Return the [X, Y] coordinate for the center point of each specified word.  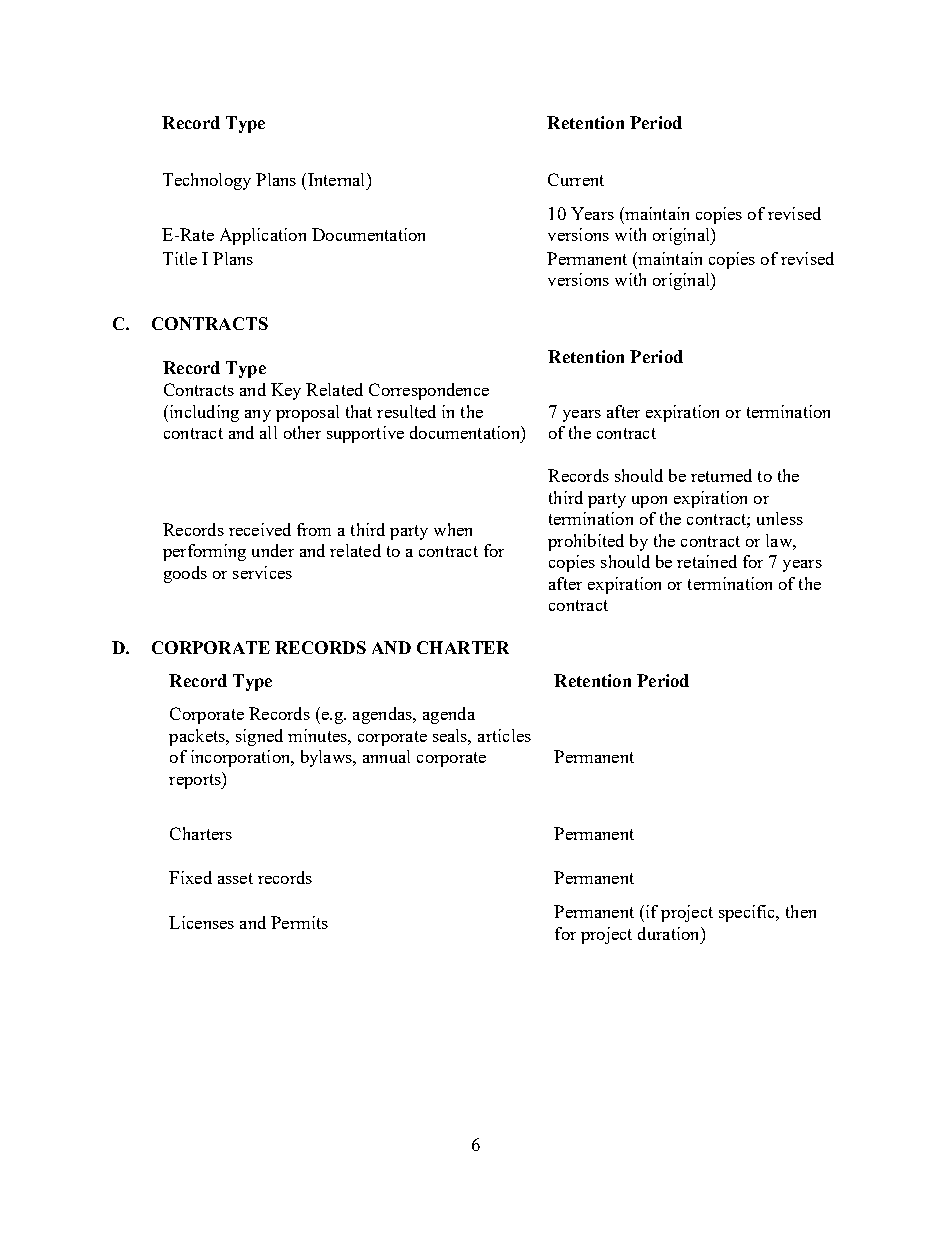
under [273, 550]
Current [576, 179]
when [453, 529]
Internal [338, 179]
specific [748, 913]
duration [670, 933]
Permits [299, 922]
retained [707, 561]
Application [263, 236]
